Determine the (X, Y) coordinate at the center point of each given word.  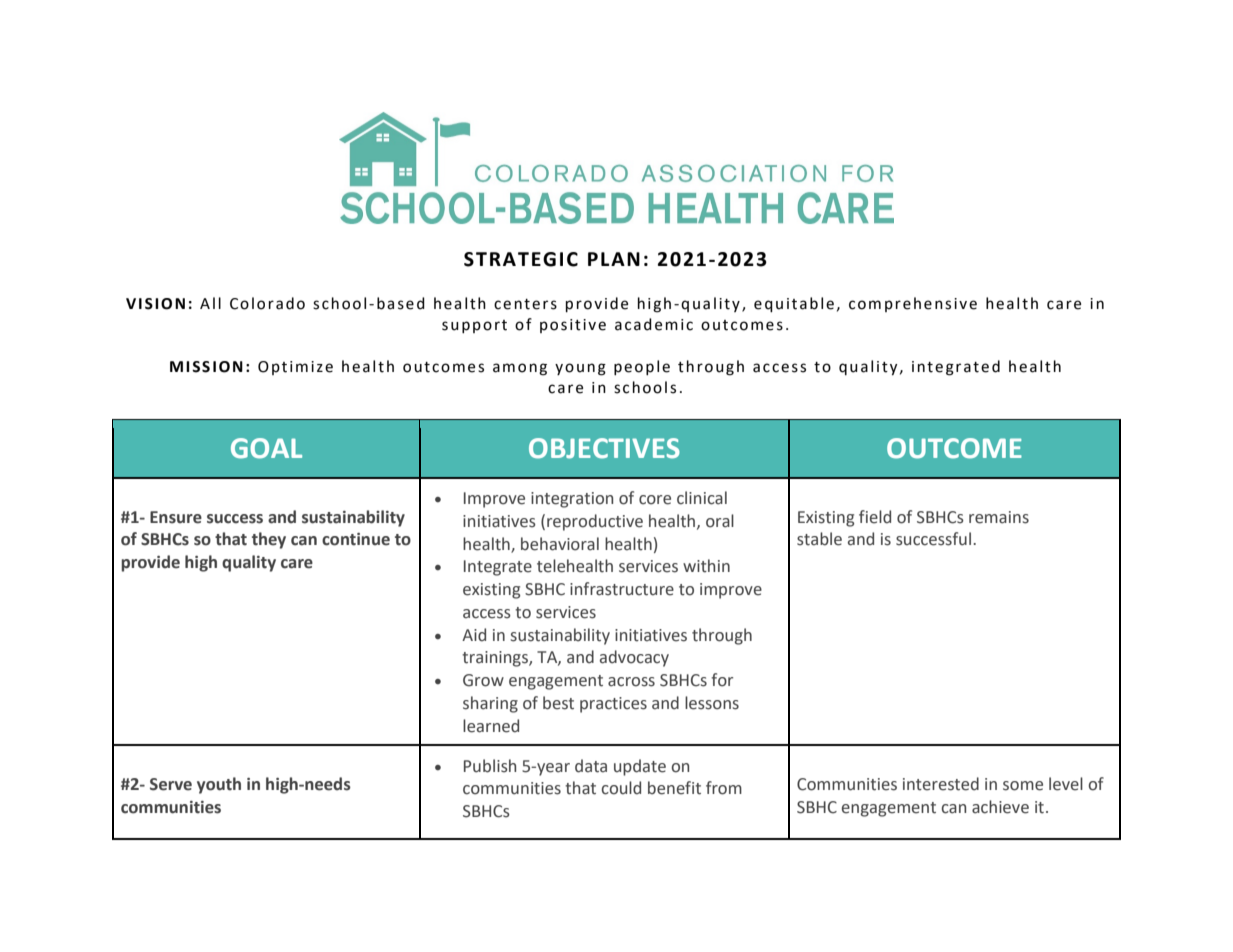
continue (356, 539)
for (722, 680)
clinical (702, 498)
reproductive (595, 522)
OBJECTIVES (604, 448)
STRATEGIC (521, 259)
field (875, 517)
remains (999, 517)
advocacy (634, 658)
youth (219, 785)
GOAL (266, 448)
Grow (483, 680)
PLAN (614, 259)
